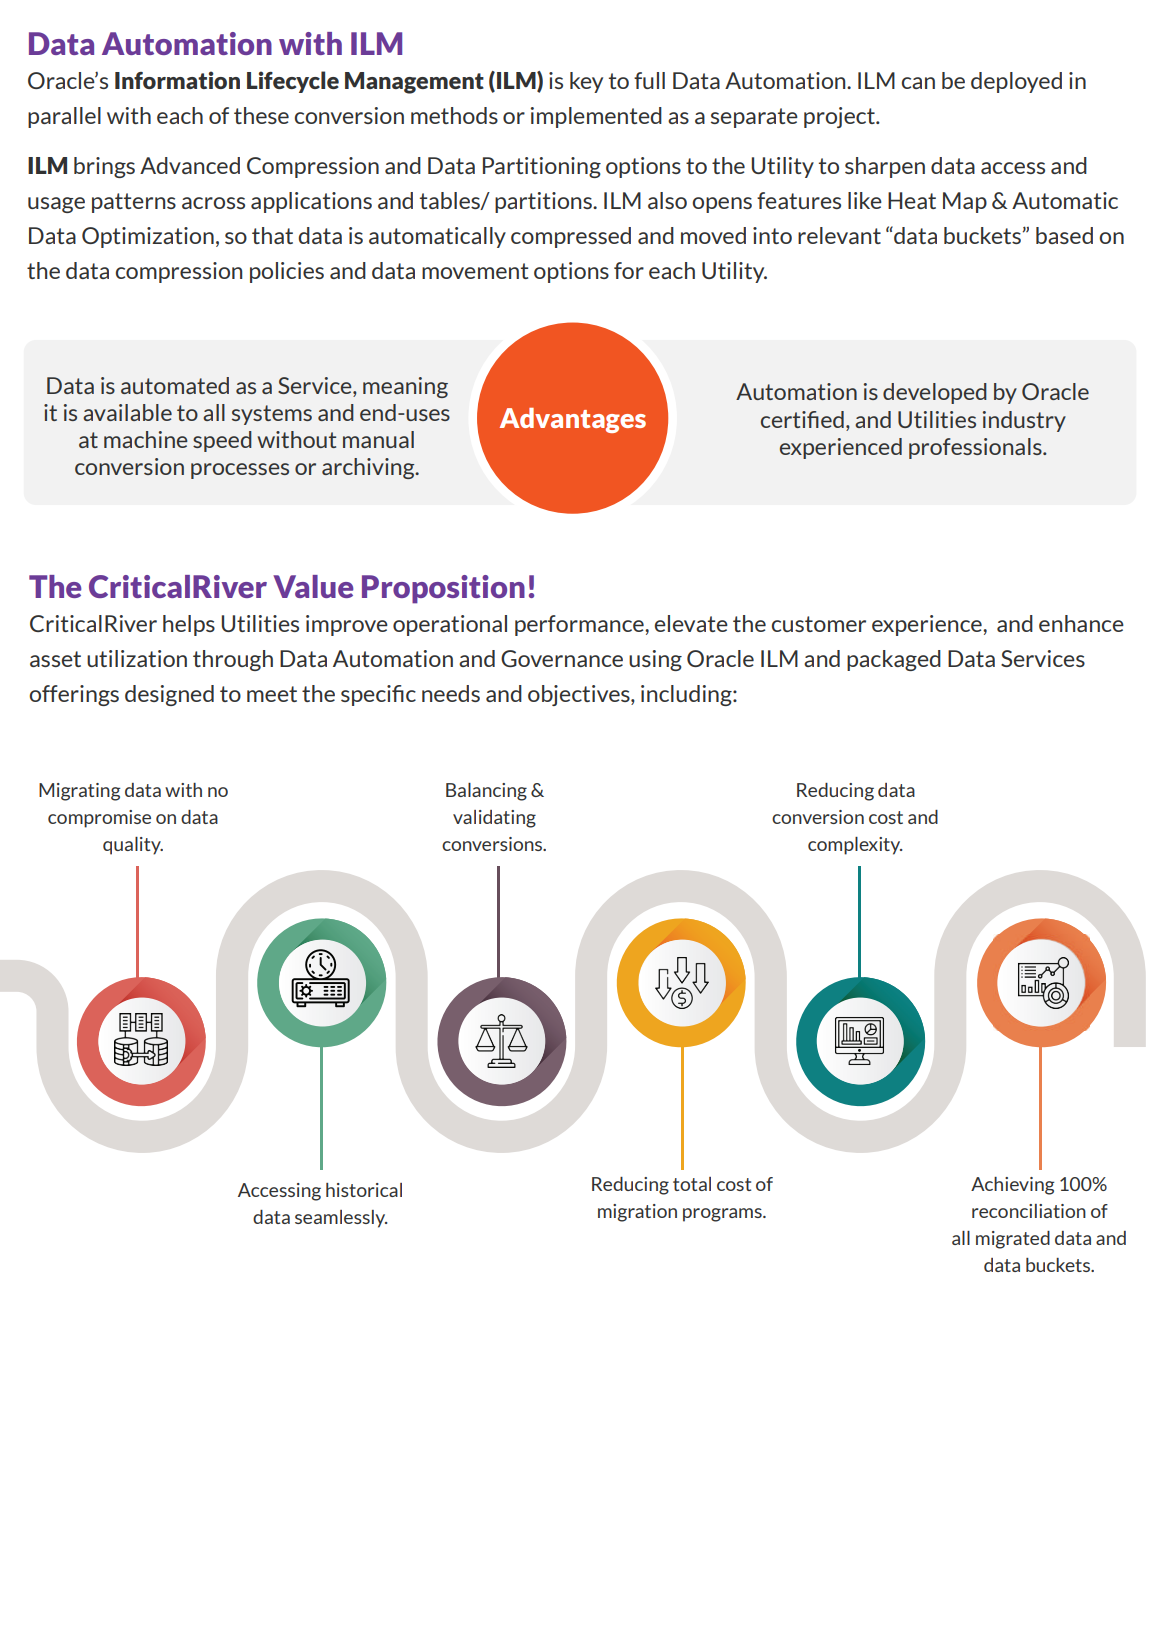 The image size is (1150, 1626). What do you see at coordinates (175, 385) in the screenshot?
I see `automated` at bounding box center [175, 385].
